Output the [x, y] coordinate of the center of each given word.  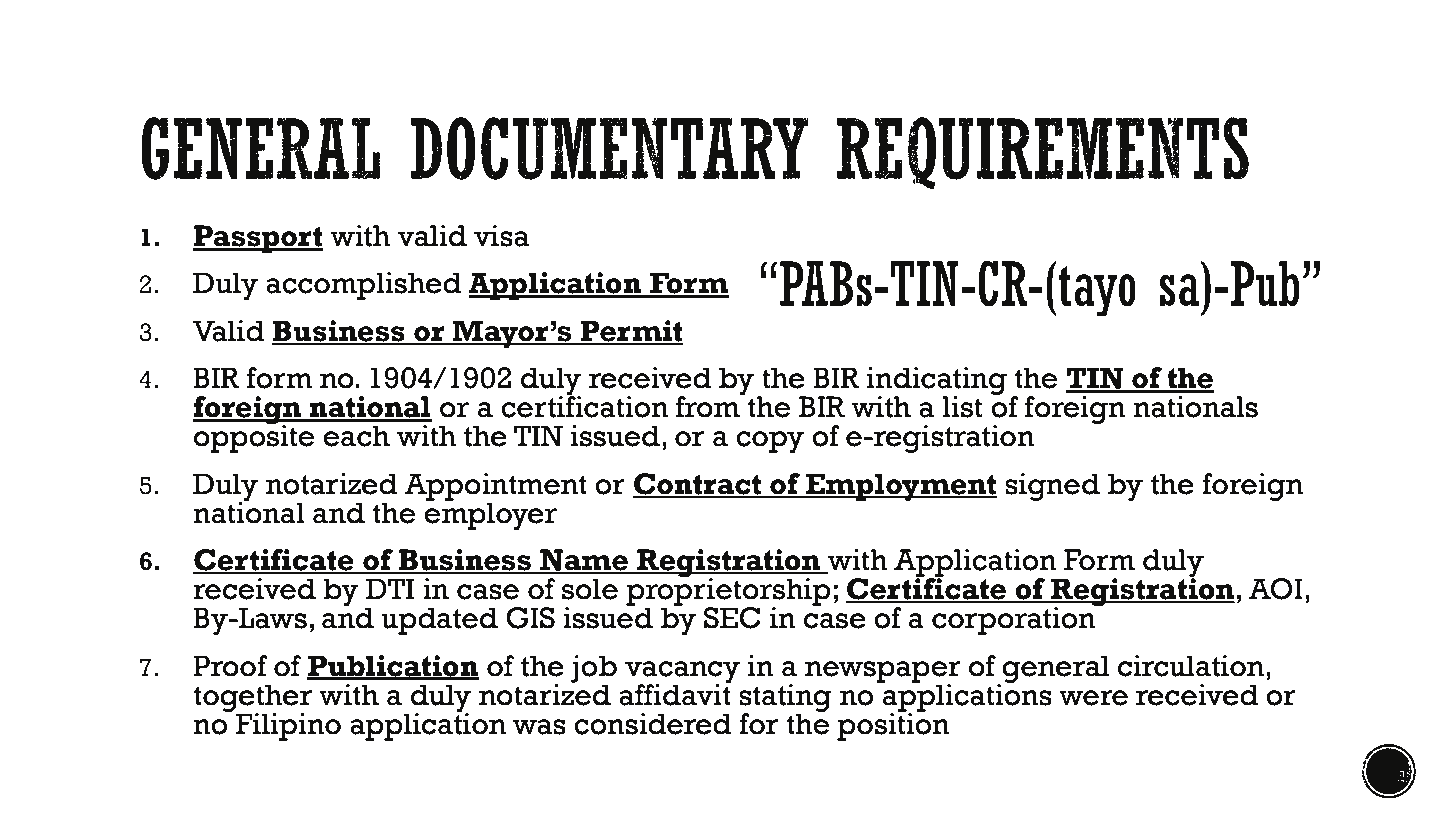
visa [502, 236]
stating [785, 699]
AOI [1275, 589]
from [709, 405]
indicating [937, 382]
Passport [258, 239]
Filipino [288, 727]
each [356, 436]
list [962, 407]
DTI [390, 588]
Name [584, 561]
